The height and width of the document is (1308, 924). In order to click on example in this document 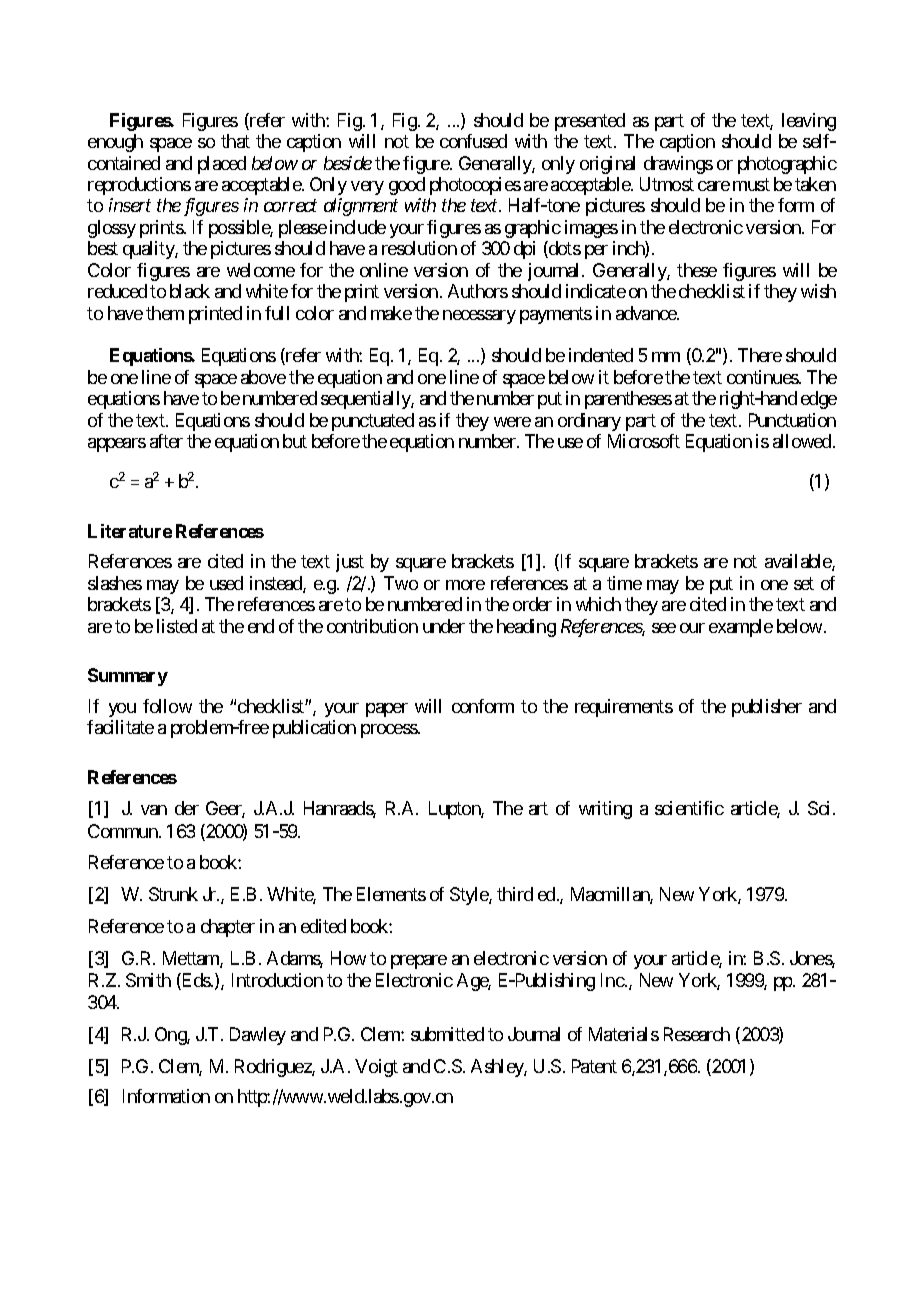, I will do `click(741, 628)`.
